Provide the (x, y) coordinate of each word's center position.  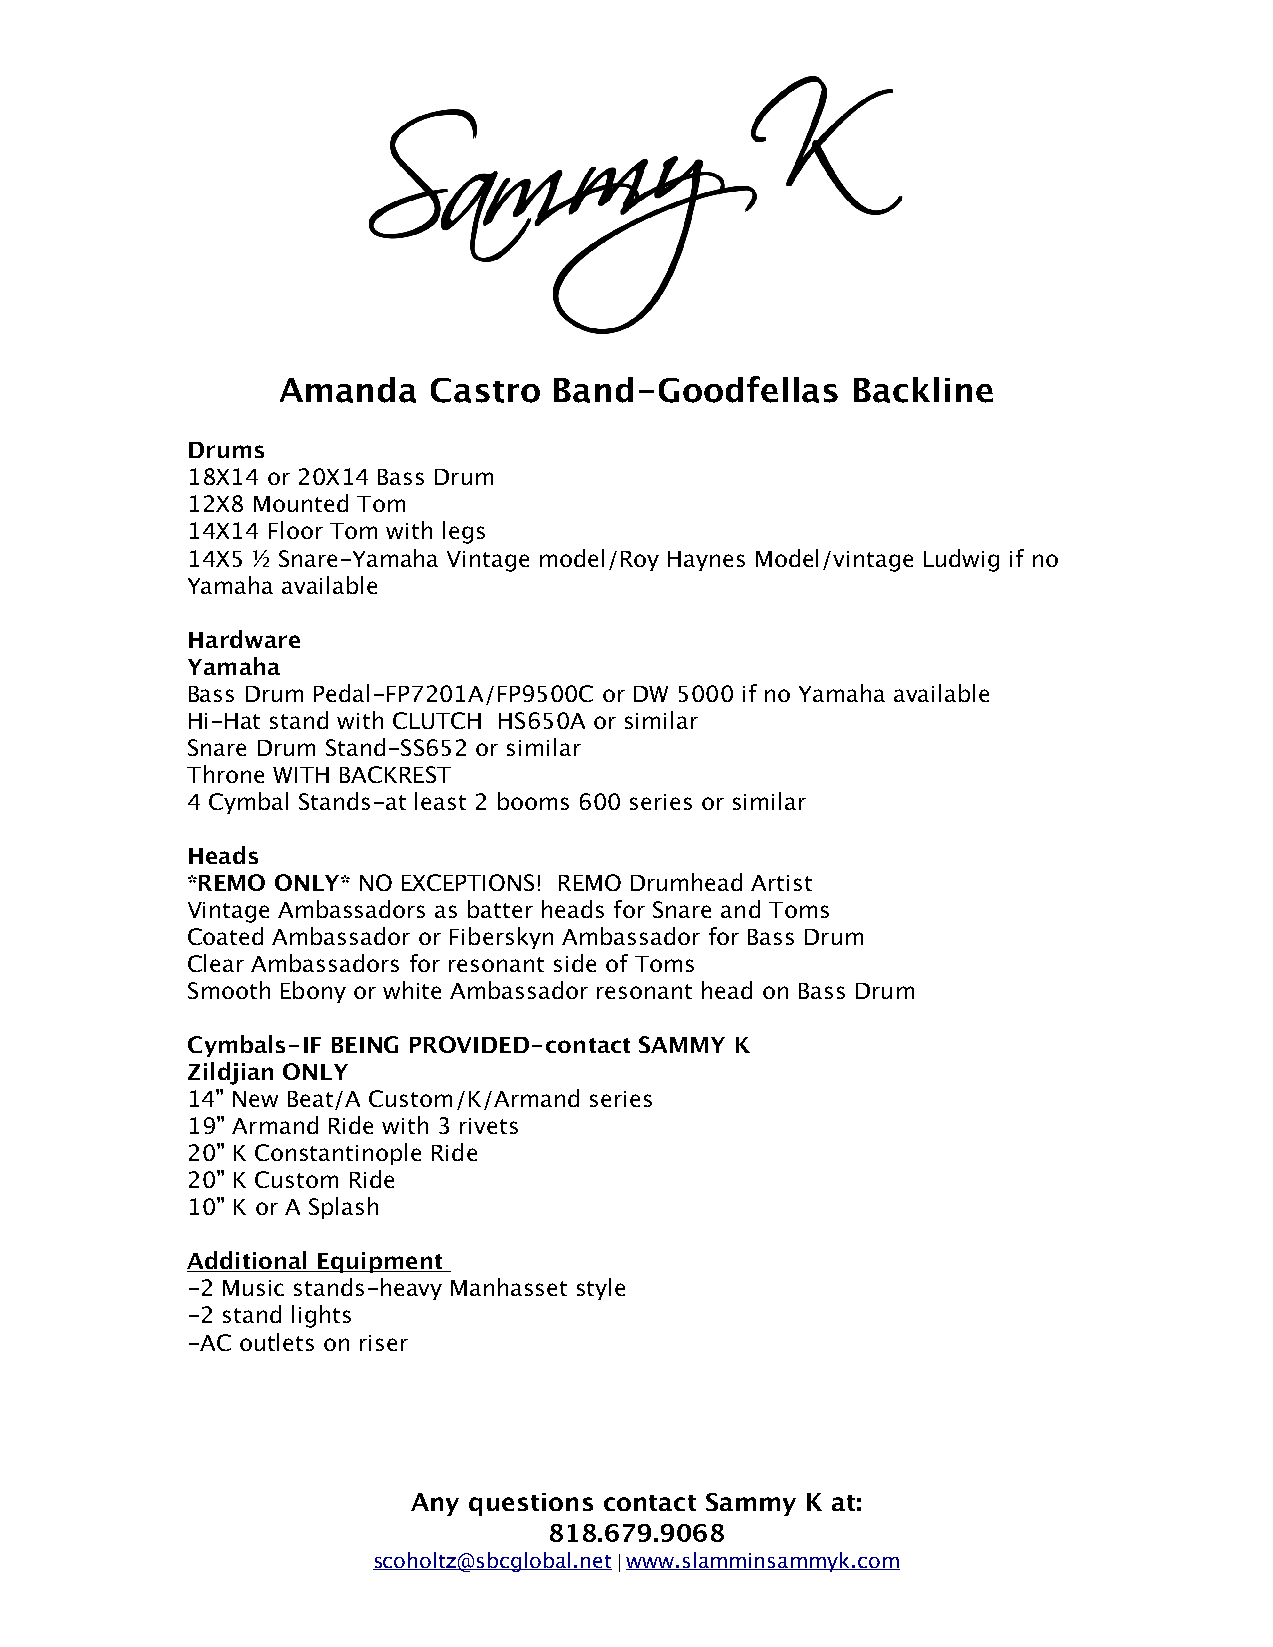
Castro (485, 390)
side (575, 963)
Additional (248, 1261)
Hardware (244, 639)
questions (531, 1504)
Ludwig (961, 560)
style (601, 1289)
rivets (489, 1126)
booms (533, 801)
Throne (225, 774)
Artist (781, 883)
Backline (923, 390)
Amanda (348, 390)
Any (435, 1504)
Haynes (706, 561)
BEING (365, 1044)
